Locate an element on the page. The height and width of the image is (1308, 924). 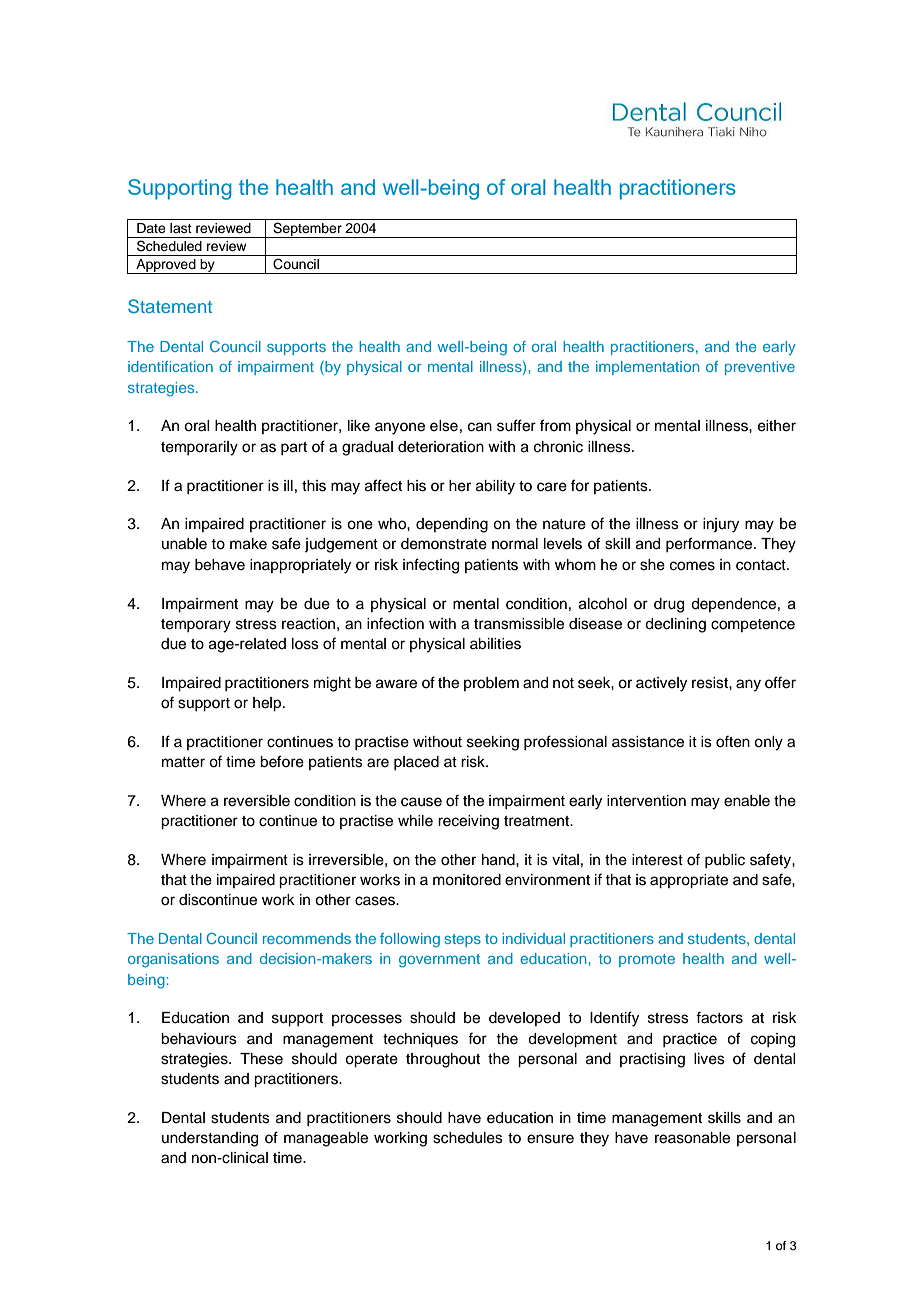
problem is located at coordinates (491, 684).
